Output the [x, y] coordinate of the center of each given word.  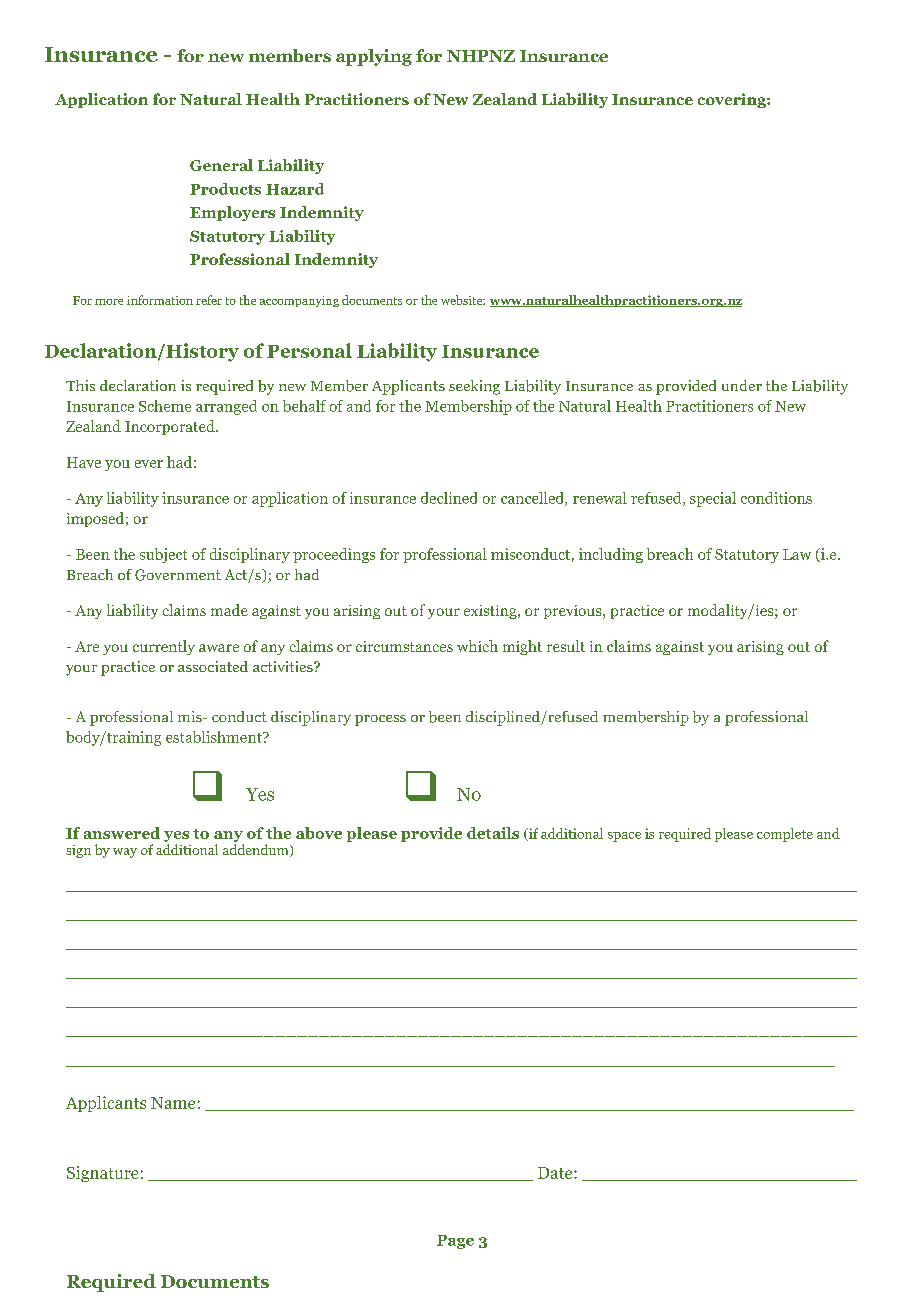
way [125, 853]
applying [374, 57]
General [221, 165]
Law [797, 554]
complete [785, 835]
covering [733, 100]
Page [455, 1242]
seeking [474, 387]
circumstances [404, 646]
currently [164, 647]
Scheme [165, 406]
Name [173, 1103]
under [742, 385]
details [493, 833]
